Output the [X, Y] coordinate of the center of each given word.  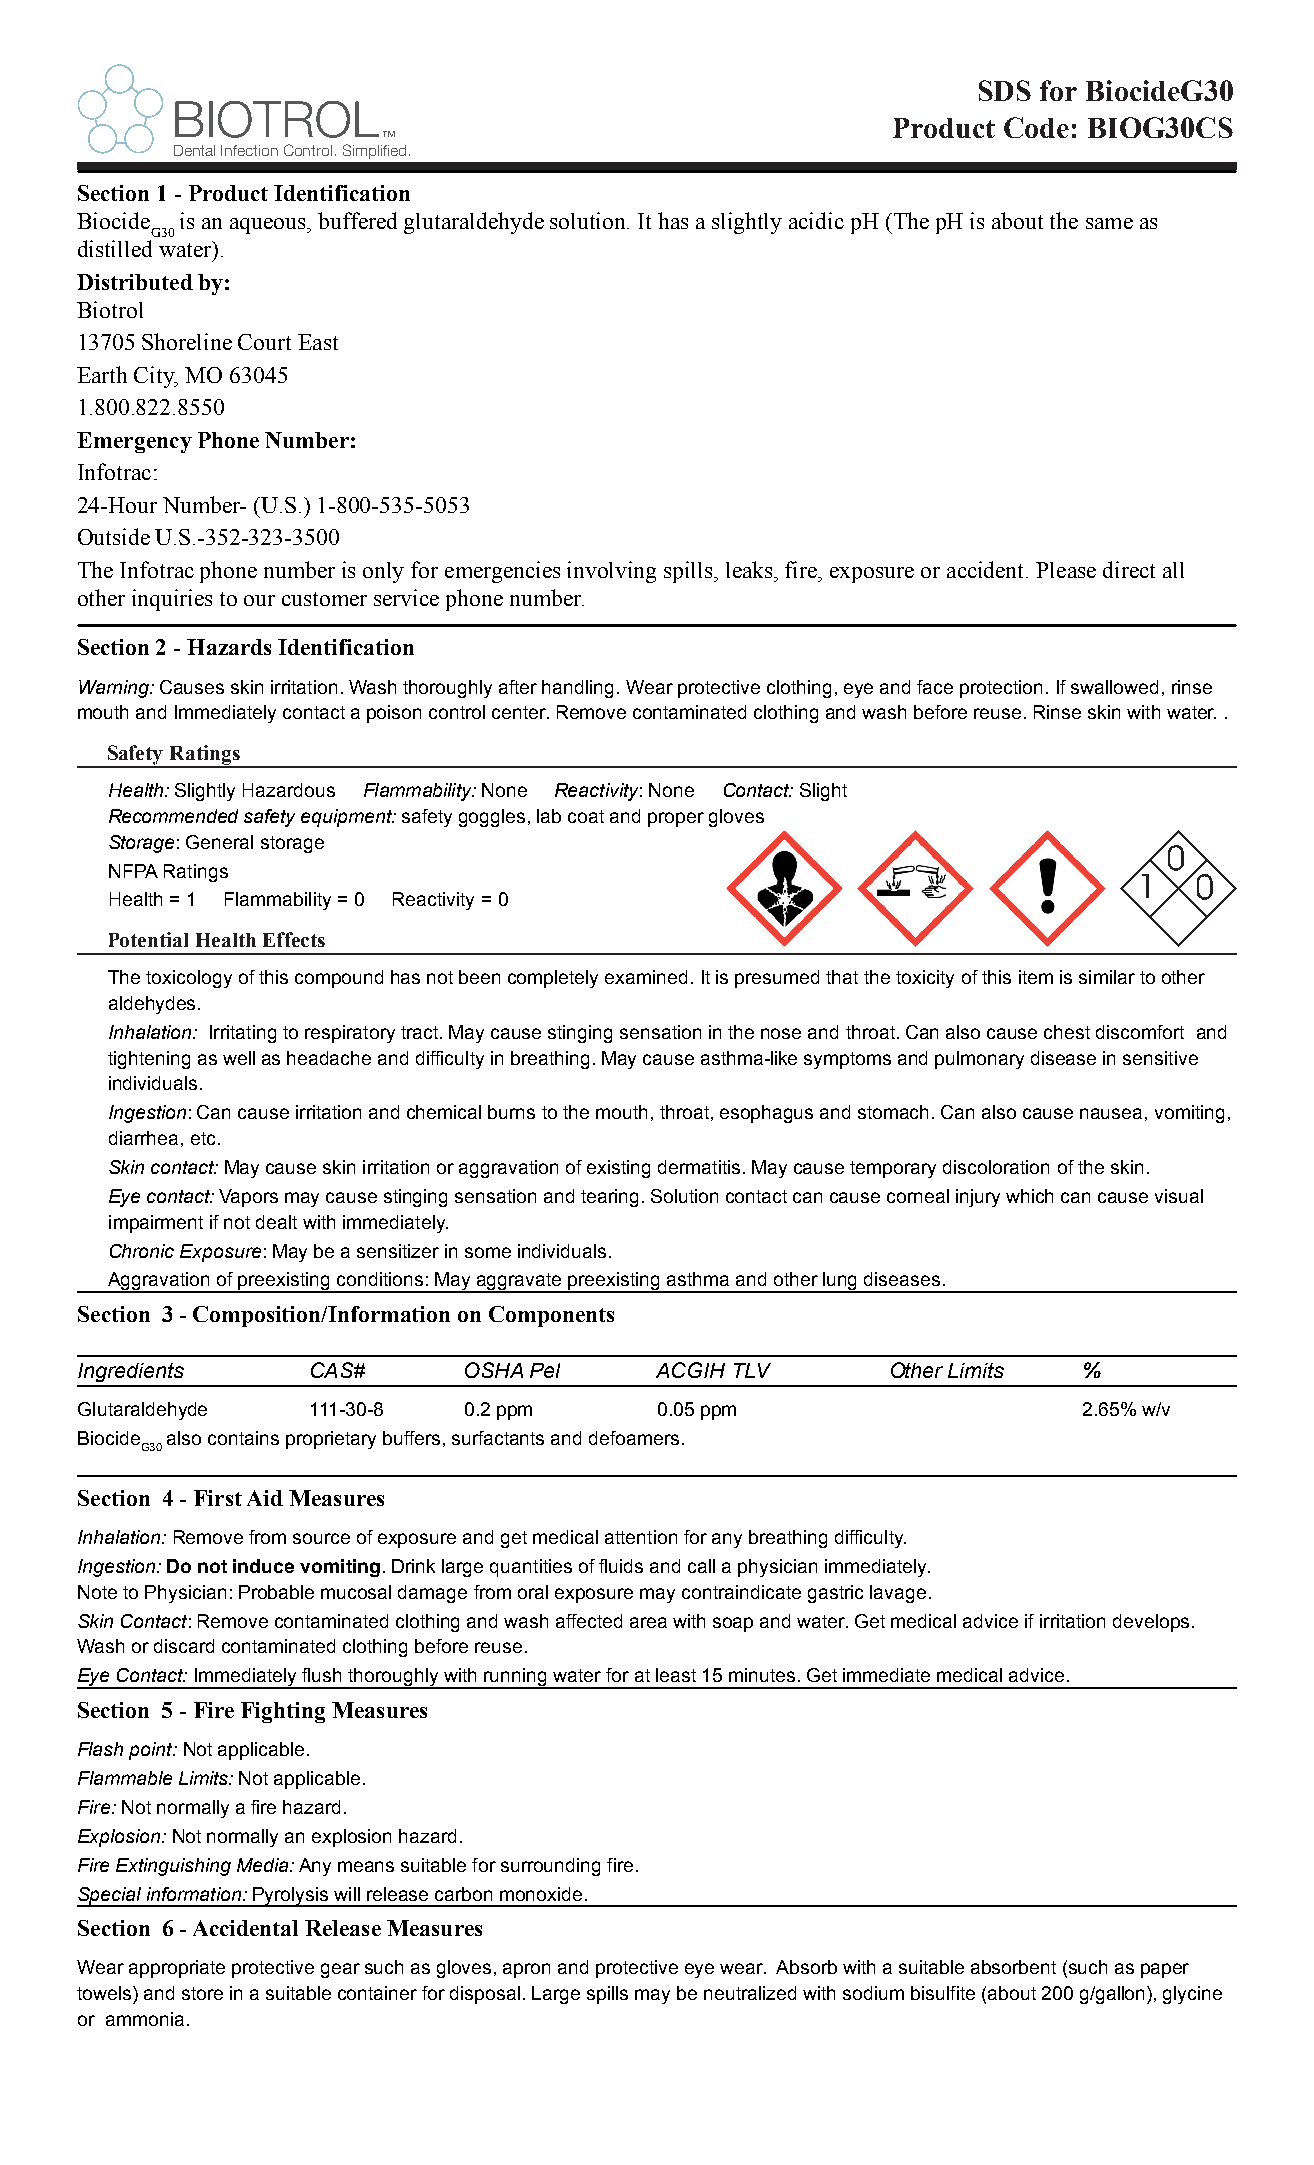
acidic [816, 220]
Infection [249, 150]
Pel [545, 1370]
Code [1036, 127]
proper [676, 819]
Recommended [173, 816]
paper [1165, 1970]
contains [243, 1438]
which [1029, 1196]
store [202, 1993]
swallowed [1114, 687]
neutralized [750, 1993]
